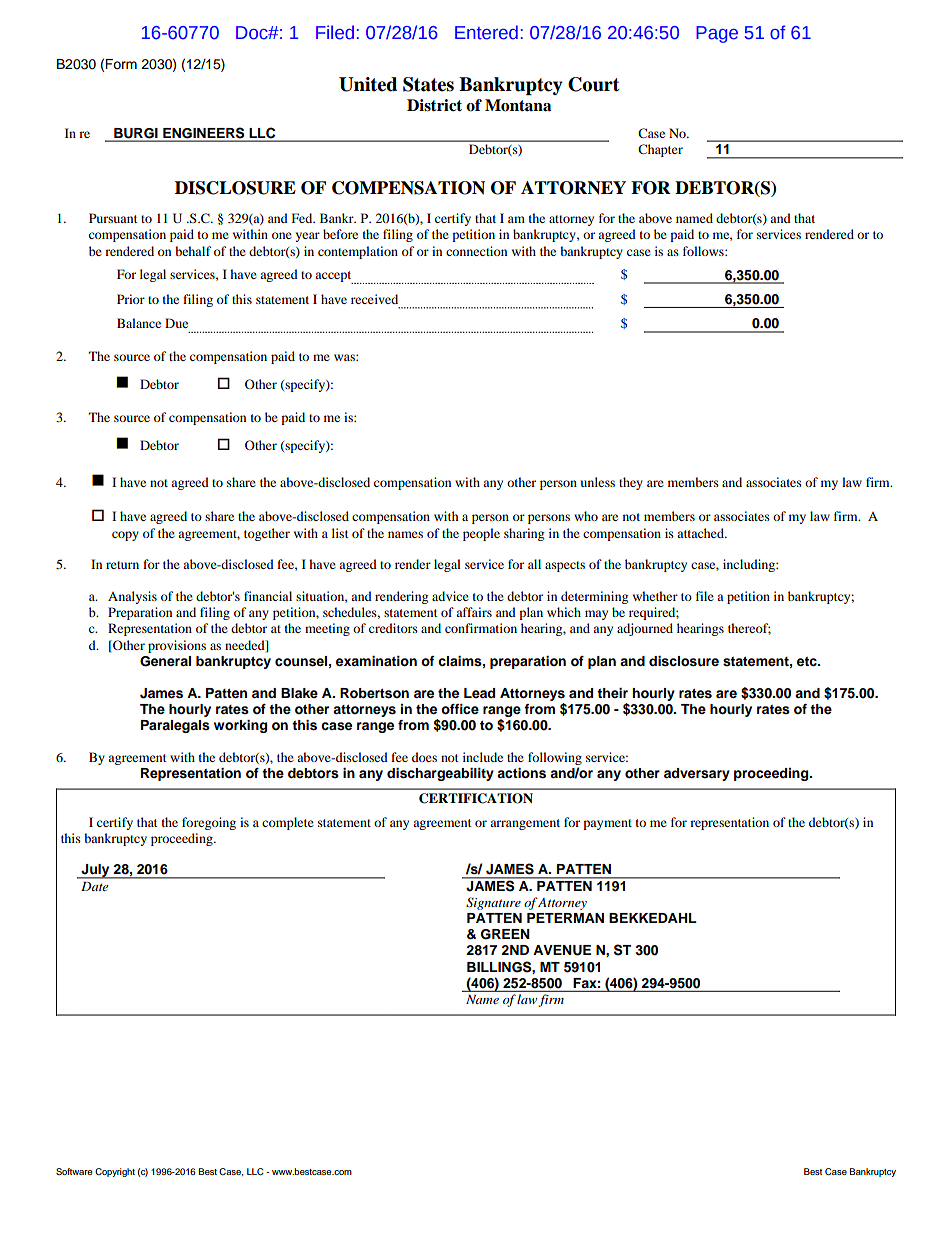 This screenshot has height=1233, width=952. I want to click on July, so click(96, 871).
